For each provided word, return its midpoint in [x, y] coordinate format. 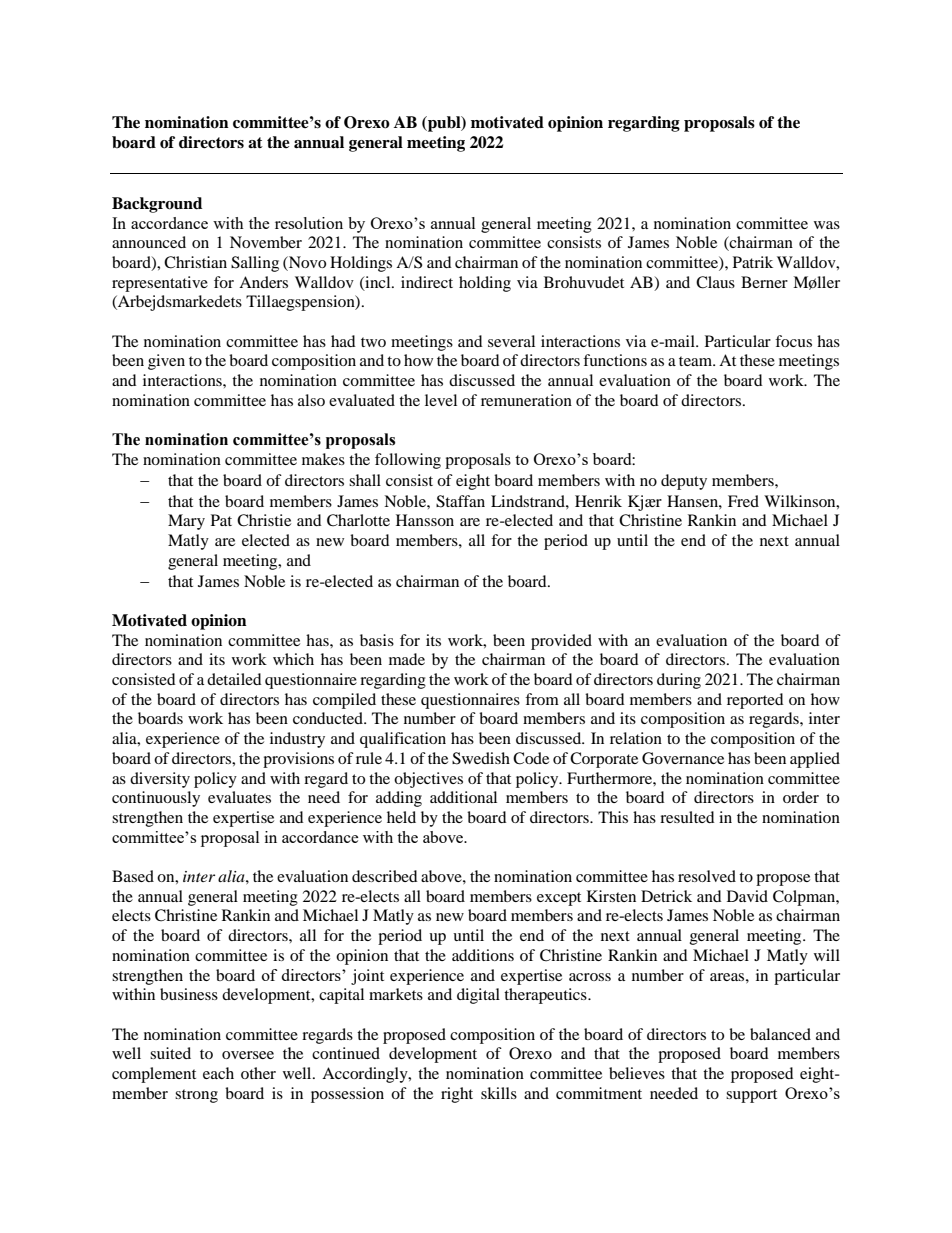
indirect [427, 282]
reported [755, 701]
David [747, 896]
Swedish [481, 758]
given [166, 362]
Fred [743, 501]
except [559, 899]
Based [133, 876]
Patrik [753, 262]
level [441, 400]
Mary [186, 522]
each [218, 1073]
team [697, 361]
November [266, 242]
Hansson [425, 520]
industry [297, 740]
